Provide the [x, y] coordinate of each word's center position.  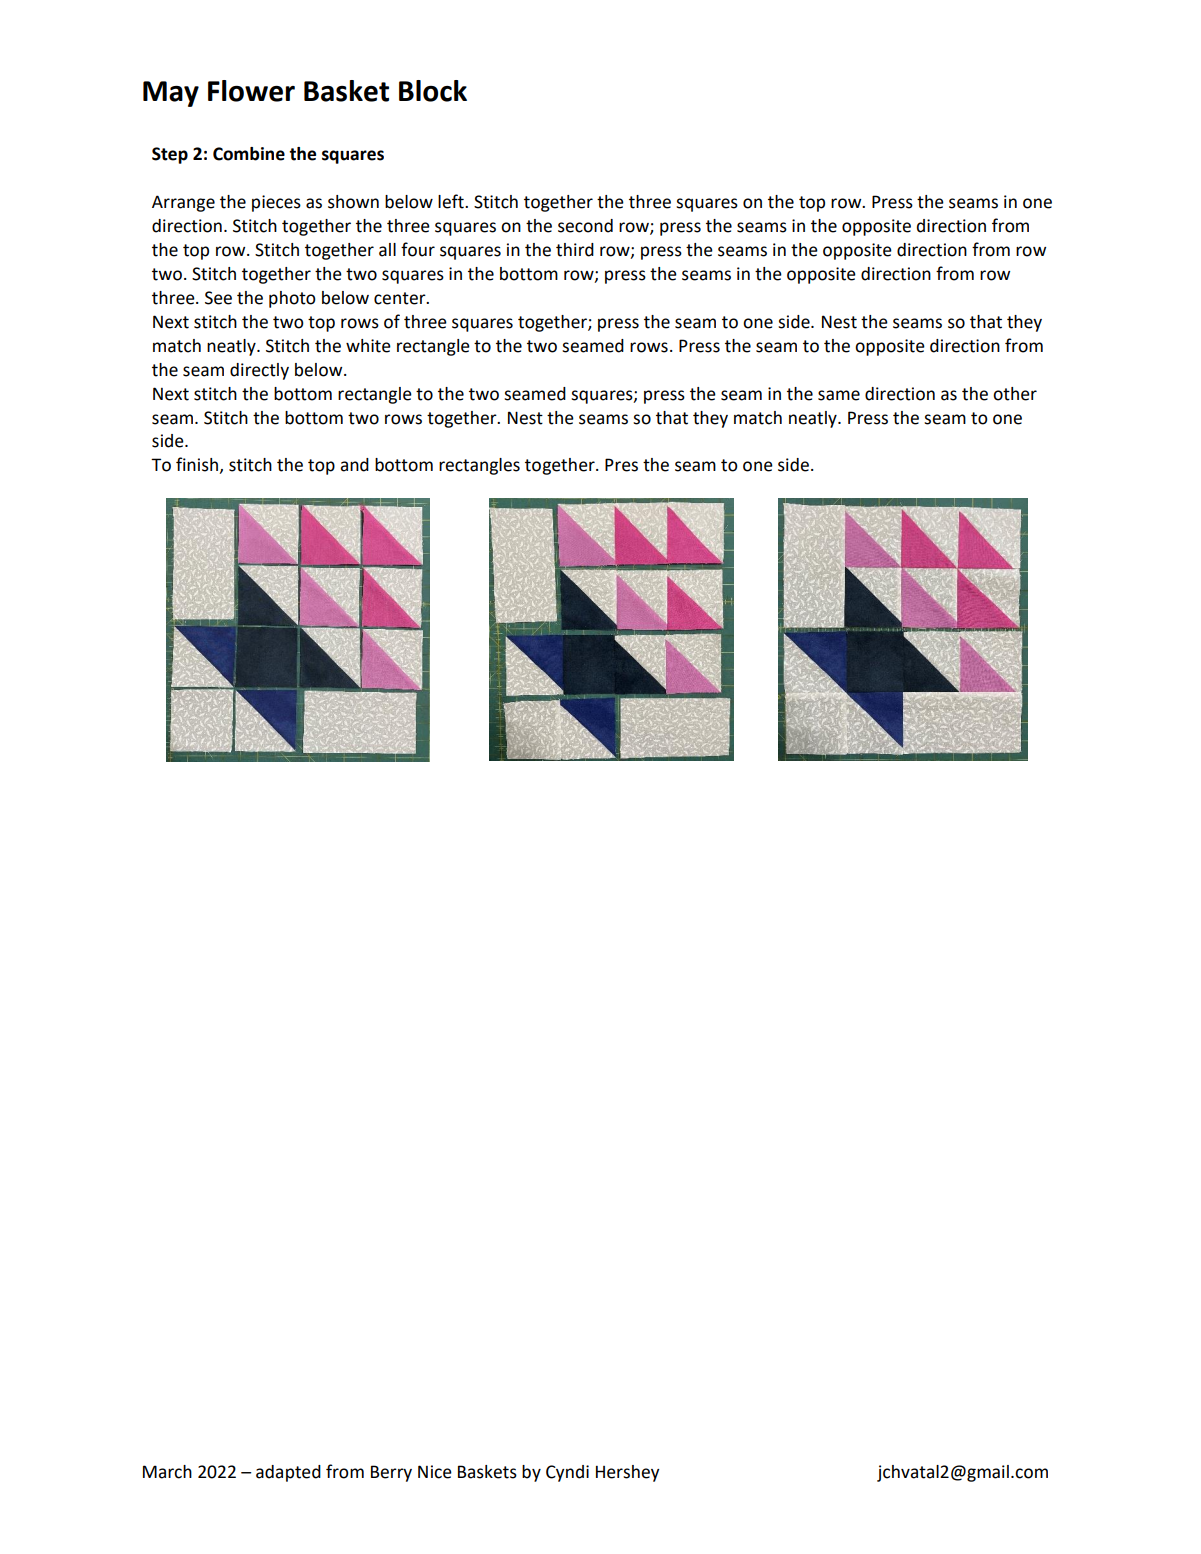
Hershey [628, 1473]
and [354, 465]
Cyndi [567, 1473]
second [585, 226]
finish [197, 464]
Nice [435, 1472]
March [167, 1472]
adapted [288, 1473]
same [839, 395]
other [1015, 394]
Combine [249, 154]
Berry [391, 1473]
